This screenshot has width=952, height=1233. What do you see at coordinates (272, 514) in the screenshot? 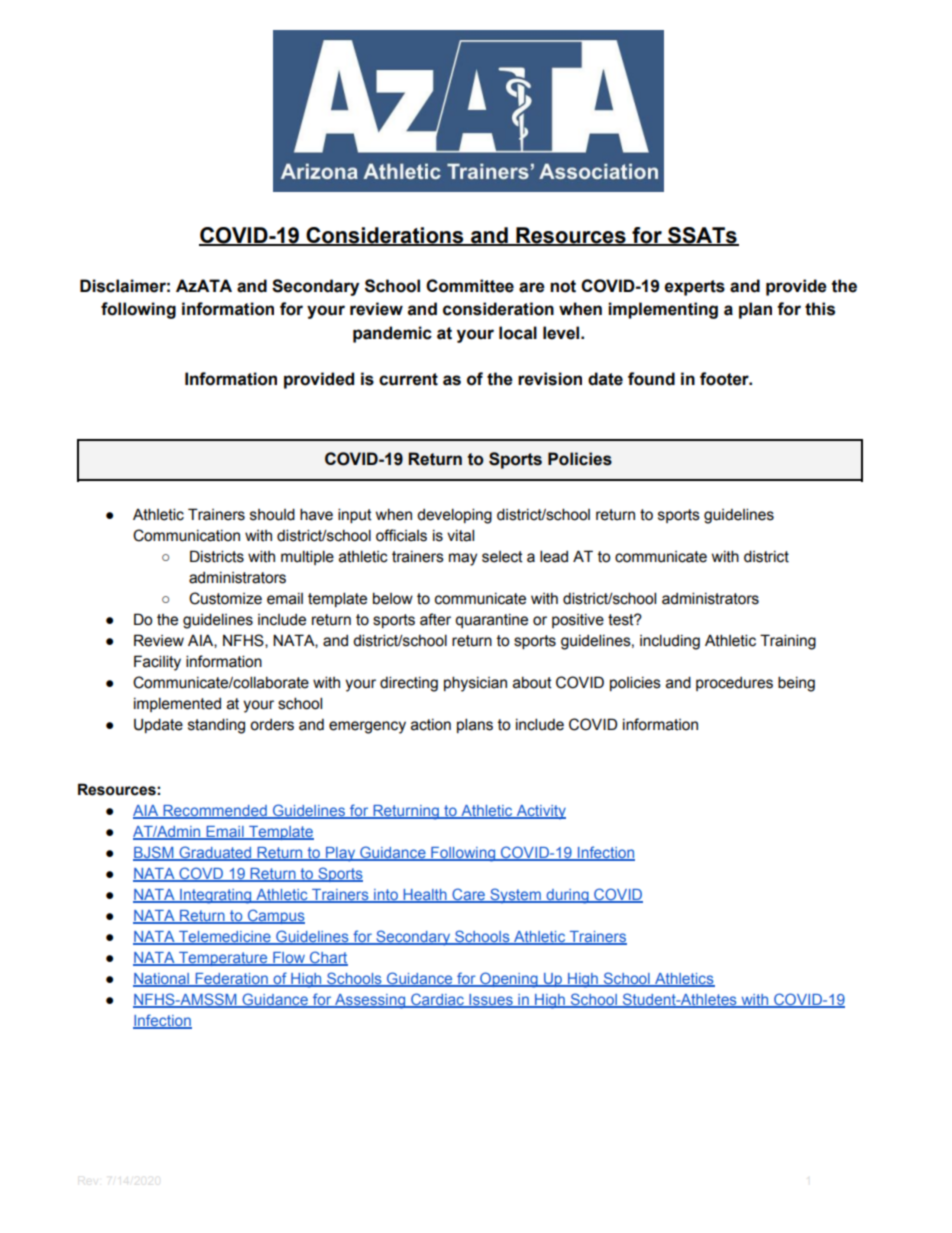
I see `should` at bounding box center [272, 514].
